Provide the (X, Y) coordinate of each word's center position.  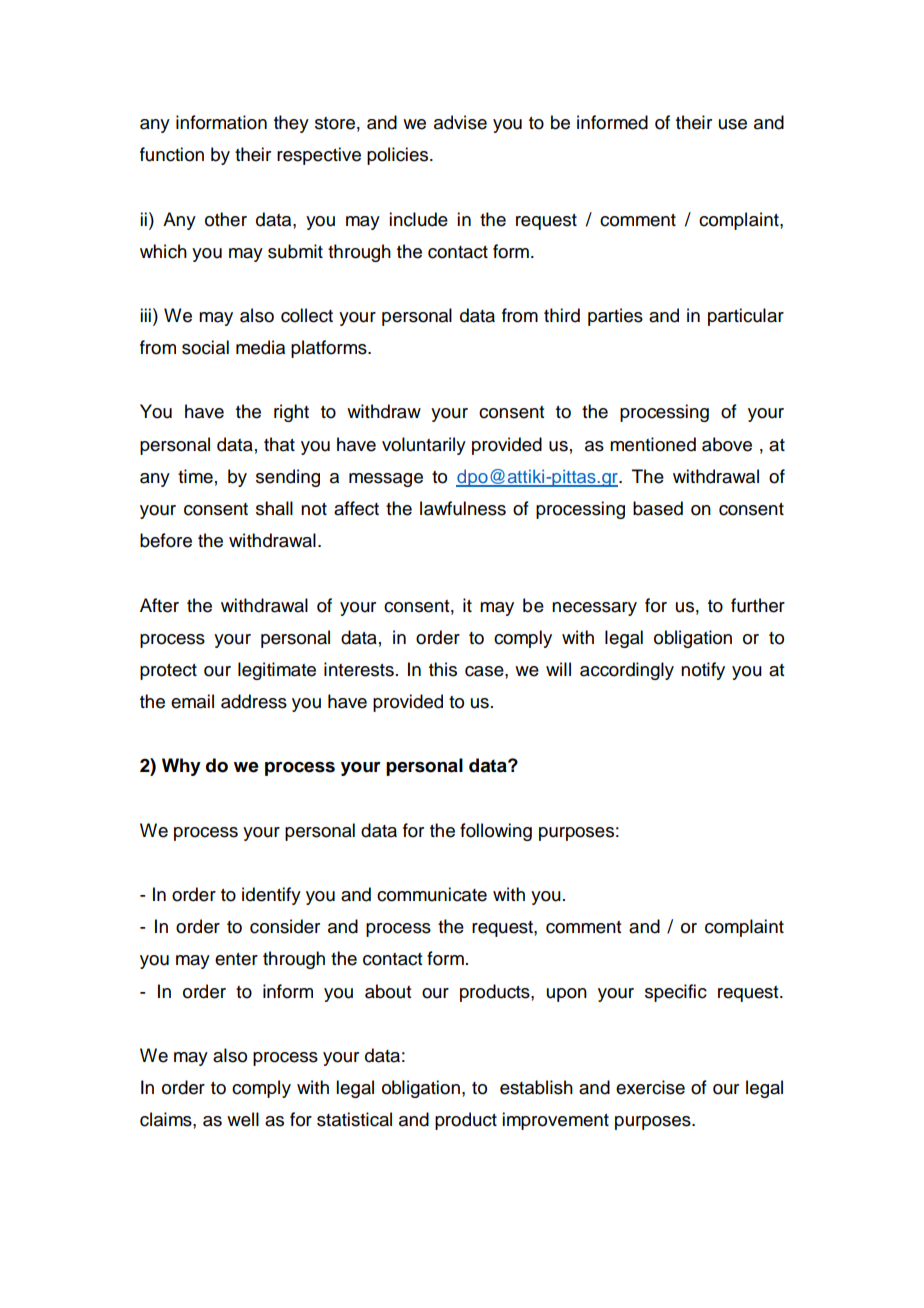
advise (460, 122)
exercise (650, 1087)
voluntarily (424, 446)
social (205, 347)
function (172, 154)
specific (676, 993)
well (243, 1119)
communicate (432, 894)
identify (271, 896)
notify (703, 671)
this (443, 669)
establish (536, 1087)
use (733, 124)
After (159, 605)
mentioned (653, 444)
